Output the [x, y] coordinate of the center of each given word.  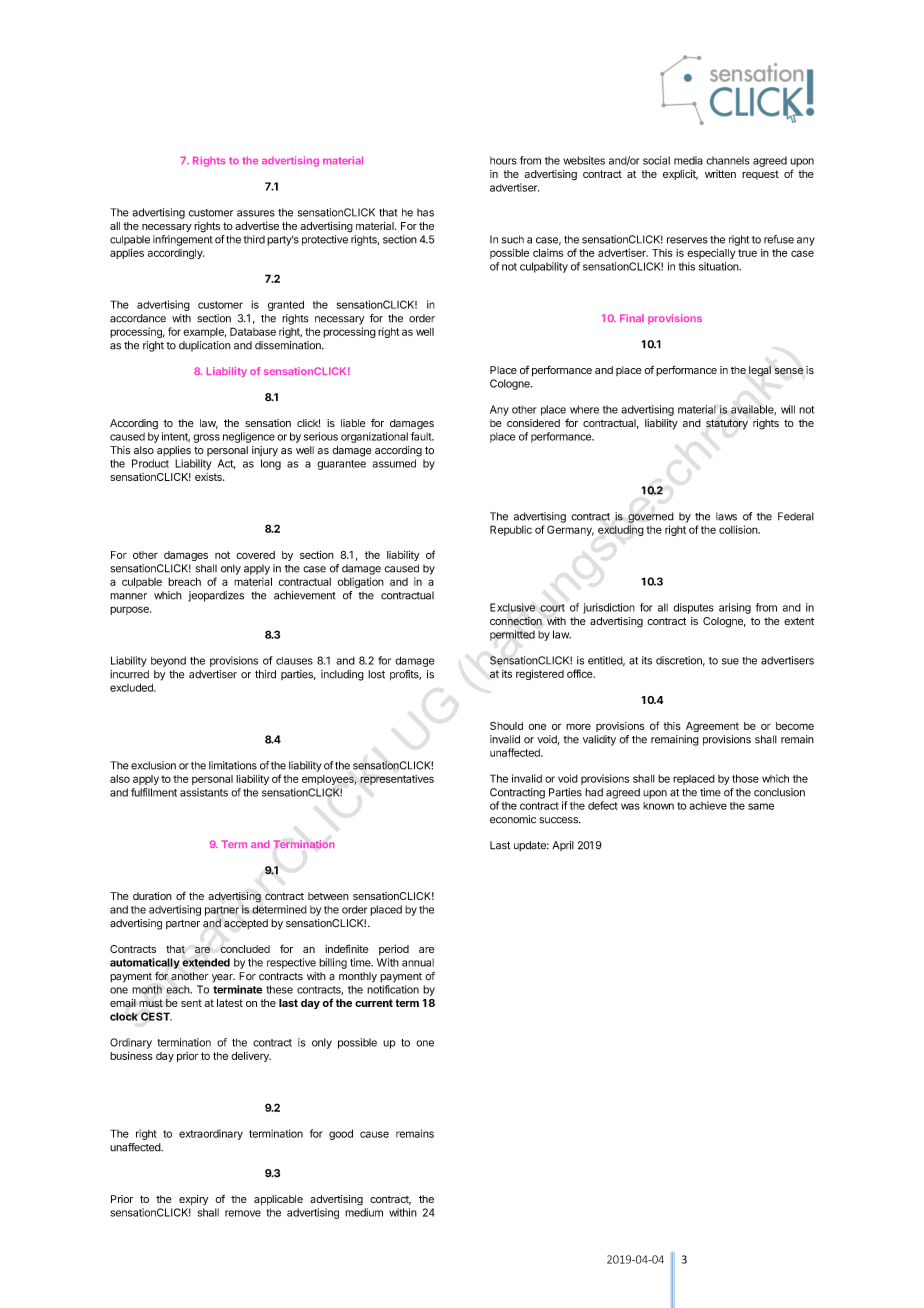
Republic [511, 530]
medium [364, 1212]
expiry [193, 1200]
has [425, 212]
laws [726, 516]
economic [513, 819]
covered [255, 555]
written [720, 174]
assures [256, 213]
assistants [204, 792]
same [761, 806]
